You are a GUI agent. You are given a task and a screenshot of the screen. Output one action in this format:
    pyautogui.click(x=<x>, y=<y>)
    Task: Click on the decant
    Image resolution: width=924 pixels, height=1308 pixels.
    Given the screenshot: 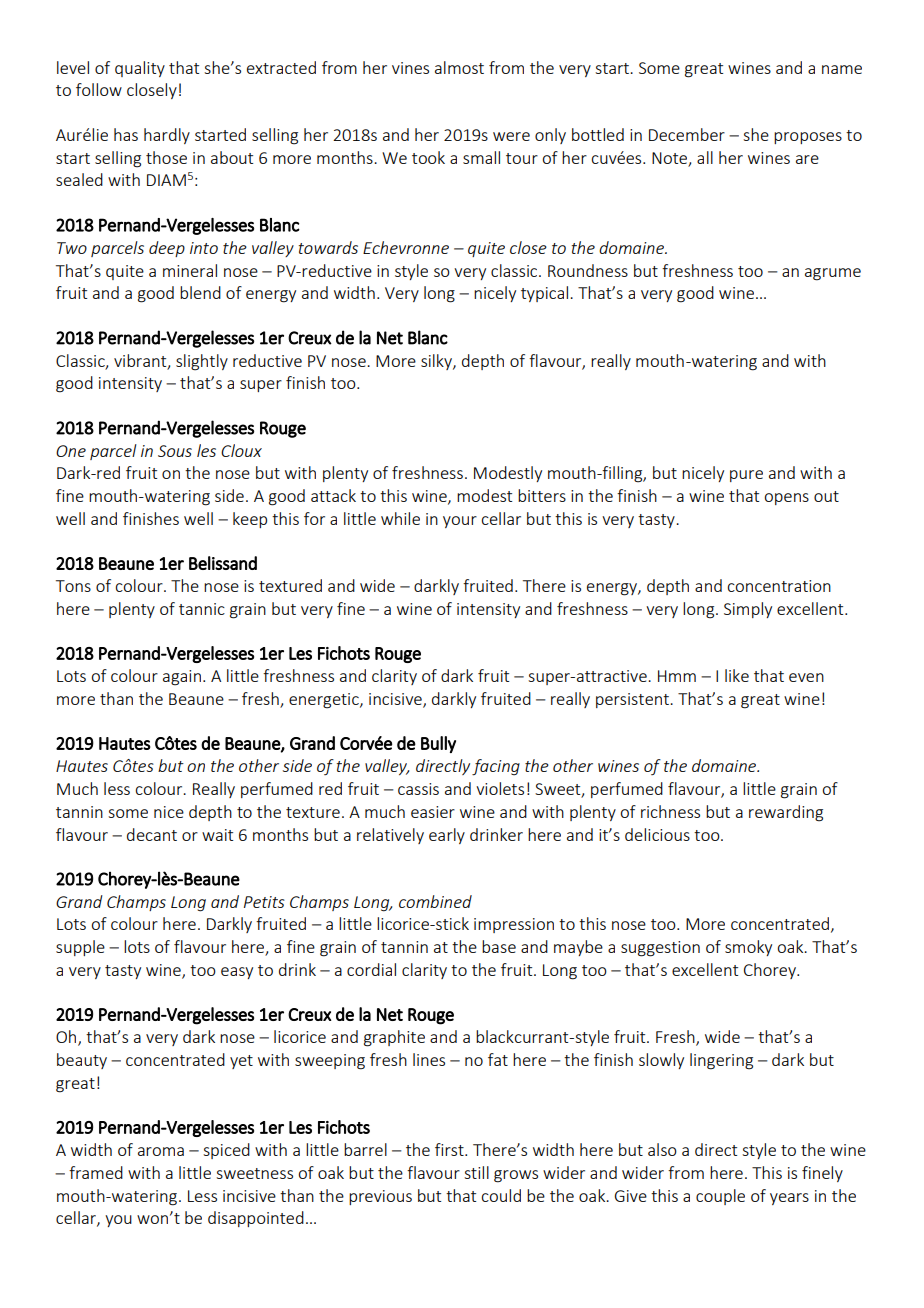 What is the action you would take?
    pyautogui.click(x=152, y=834)
